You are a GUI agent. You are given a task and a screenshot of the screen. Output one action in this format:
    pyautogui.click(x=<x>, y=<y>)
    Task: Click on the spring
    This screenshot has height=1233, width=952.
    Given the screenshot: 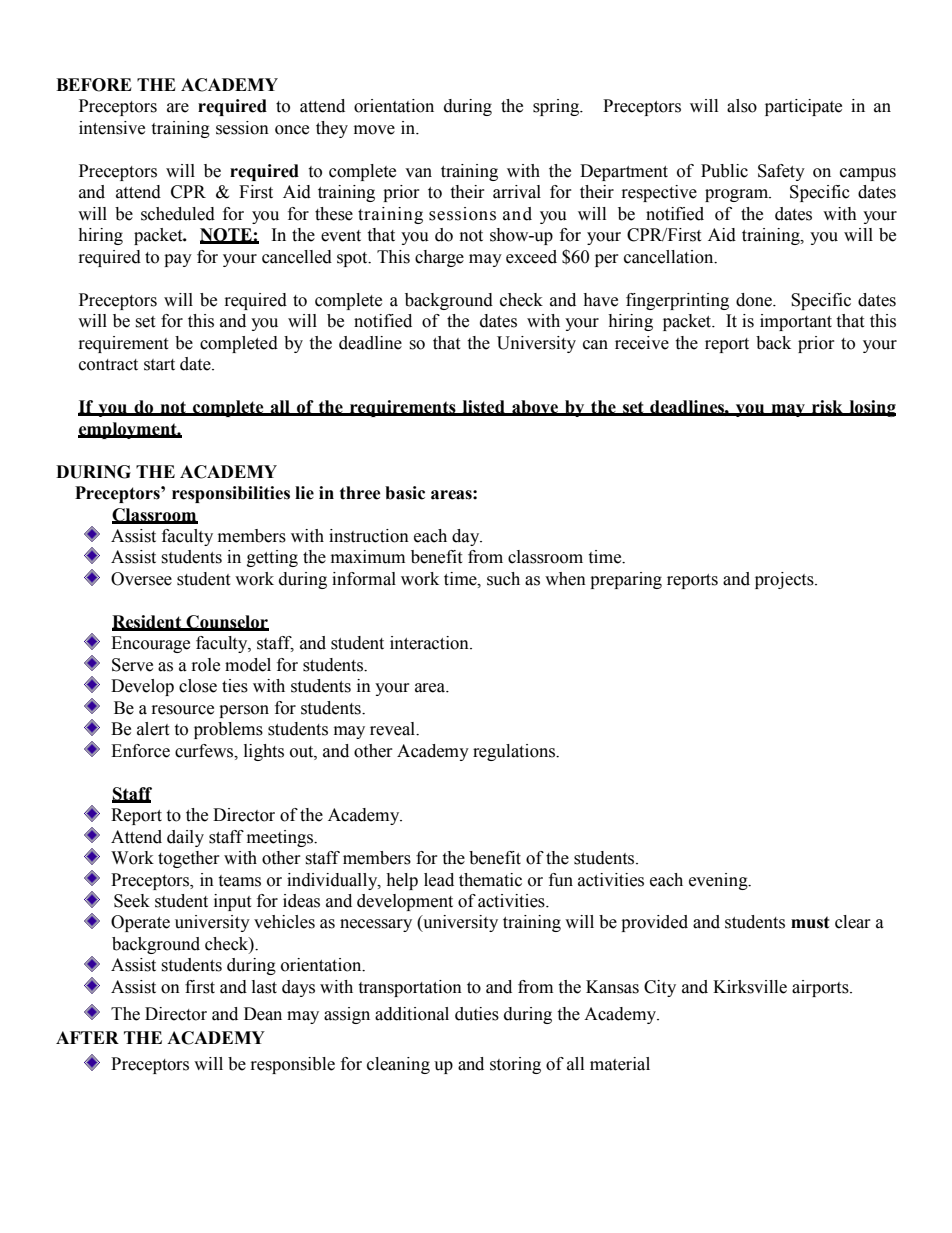 What is the action you would take?
    pyautogui.click(x=557, y=107)
